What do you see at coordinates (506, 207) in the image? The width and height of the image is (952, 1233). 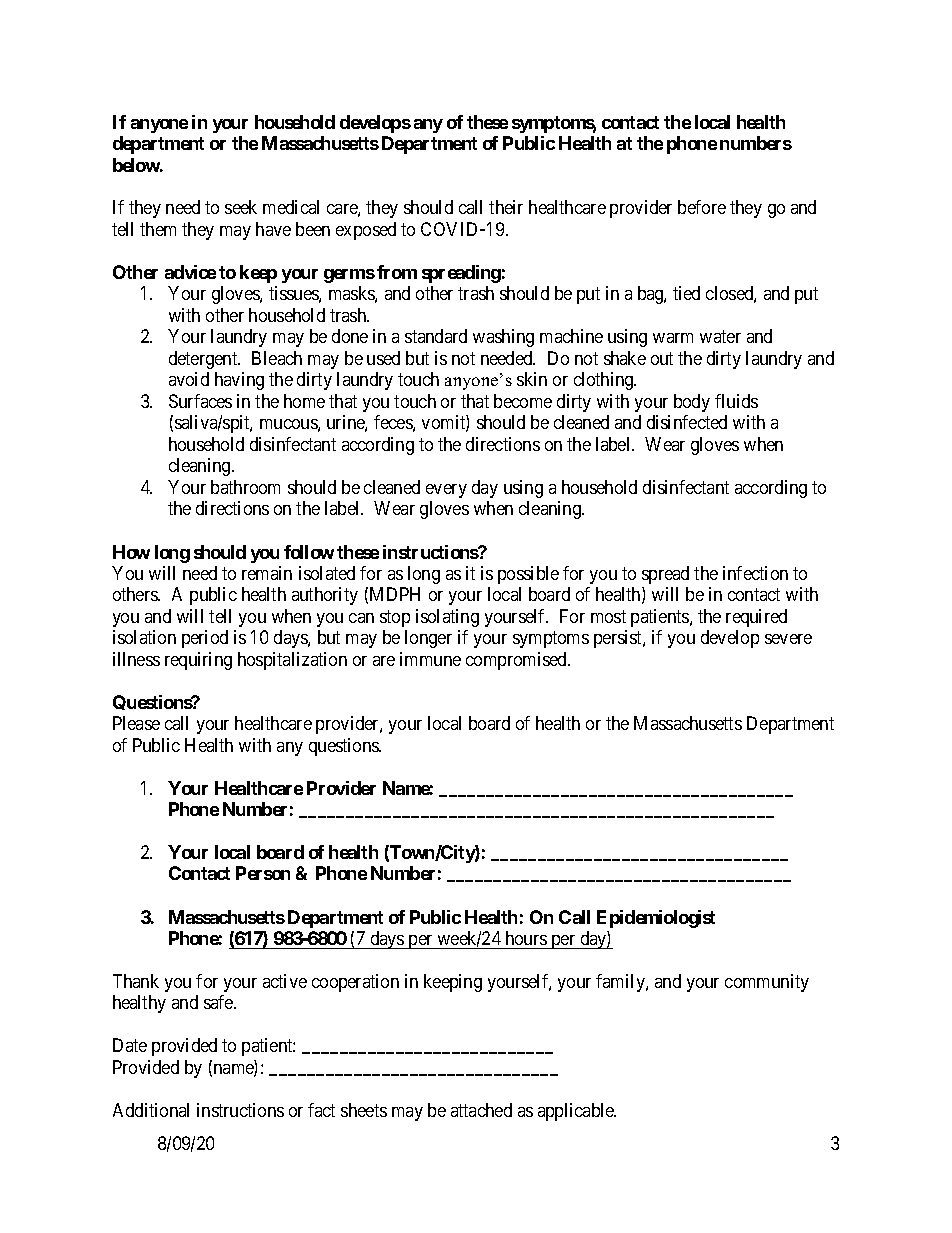 I see `their` at bounding box center [506, 207].
